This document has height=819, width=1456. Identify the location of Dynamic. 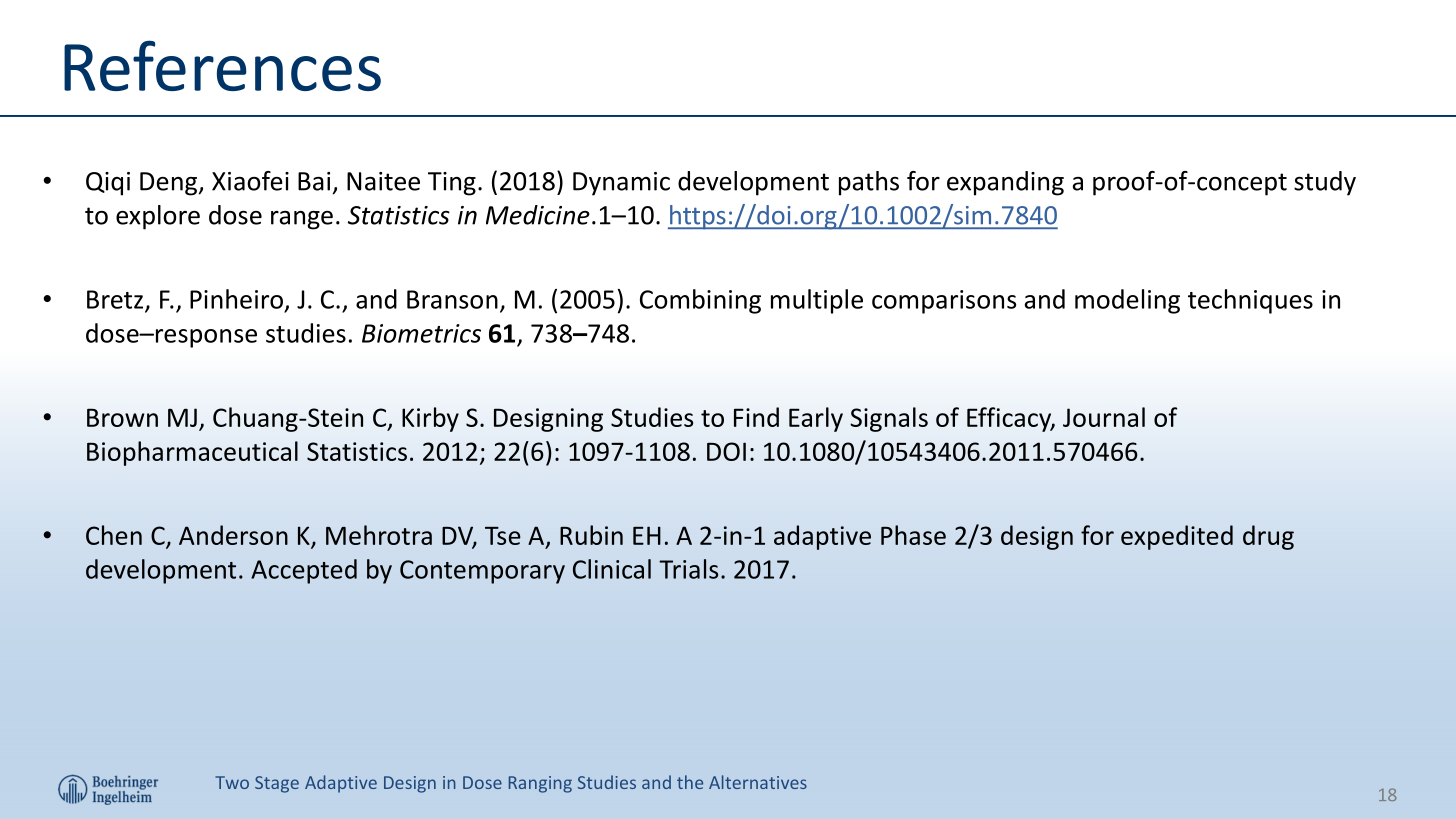
(621, 184).
